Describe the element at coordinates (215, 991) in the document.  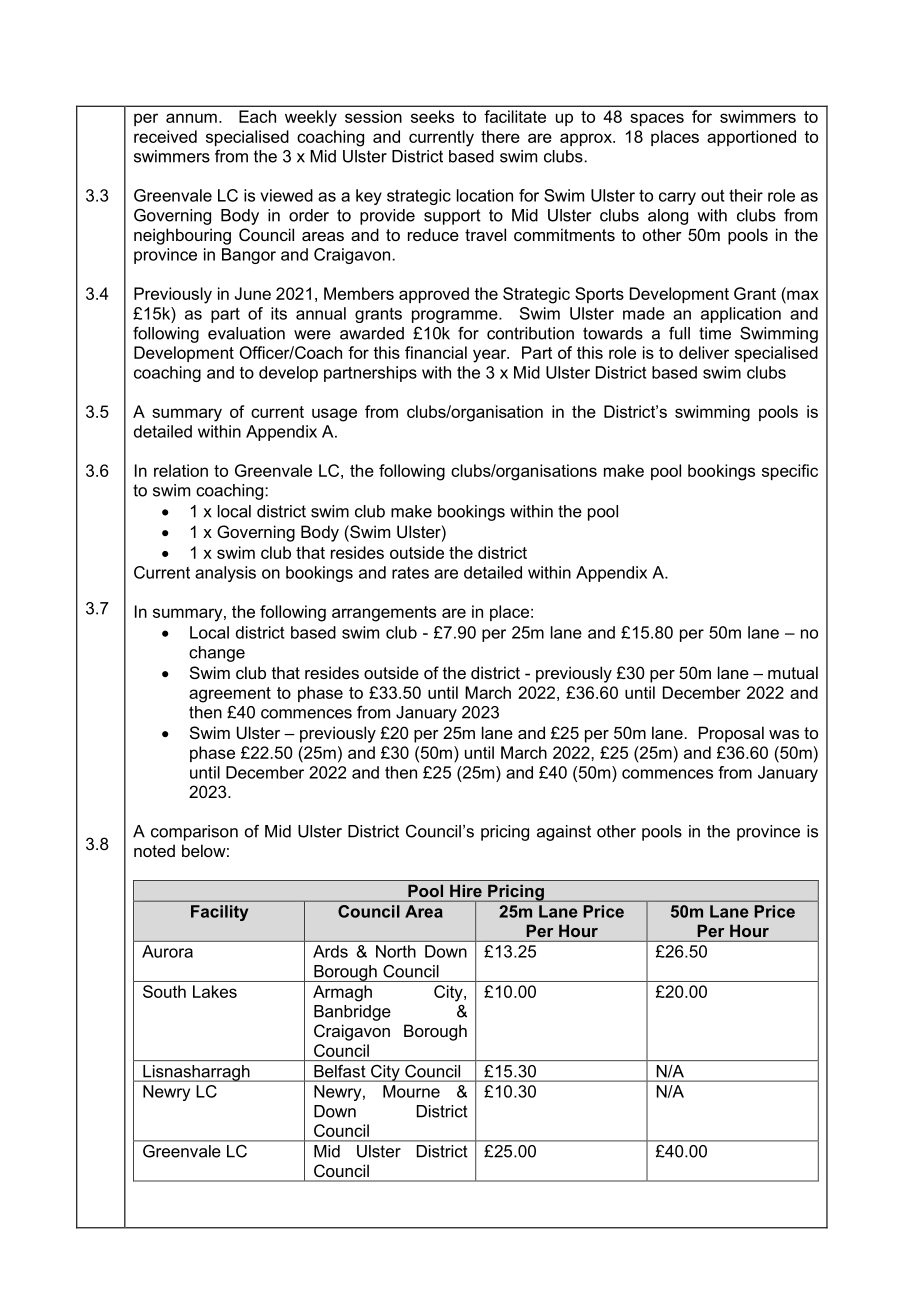
I see `Lakes` at that location.
